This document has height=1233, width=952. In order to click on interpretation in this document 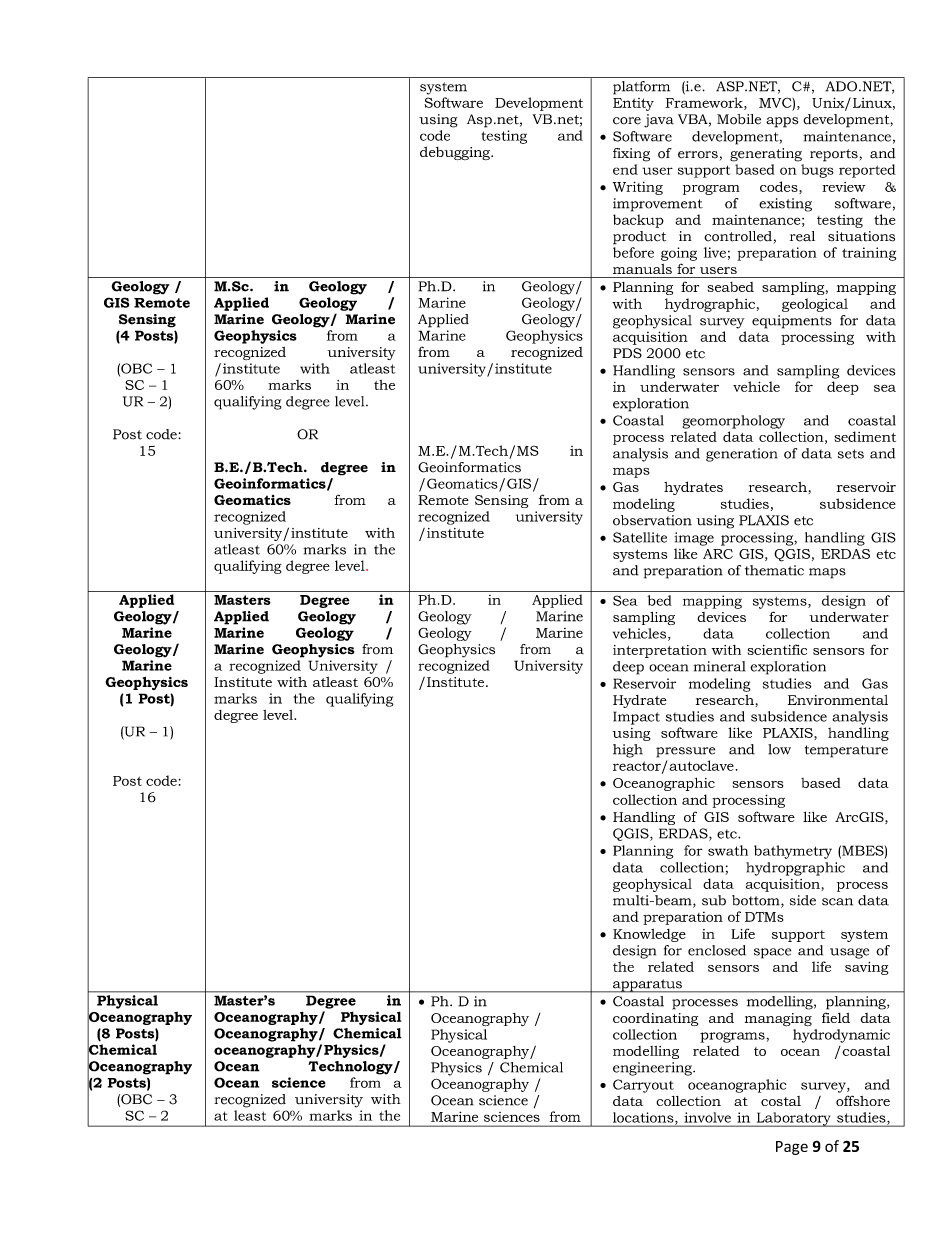, I will do `click(660, 651)`.
